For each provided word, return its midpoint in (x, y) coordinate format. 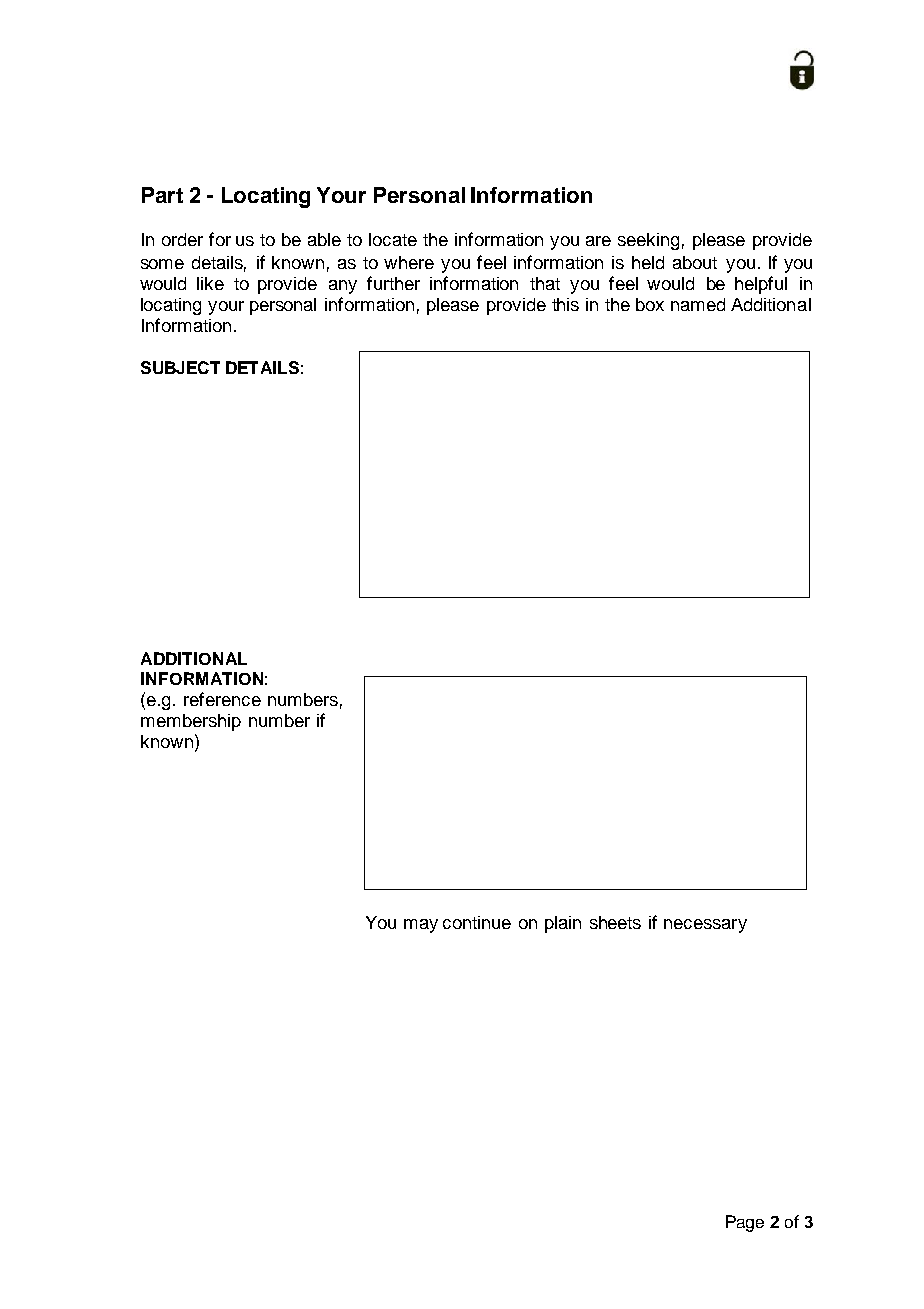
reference (222, 699)
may (421, 926)
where (409, 262)
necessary (705, 926)
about (695, 262)
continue (477, 922)
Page (745, 1223)
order (182, 239)
